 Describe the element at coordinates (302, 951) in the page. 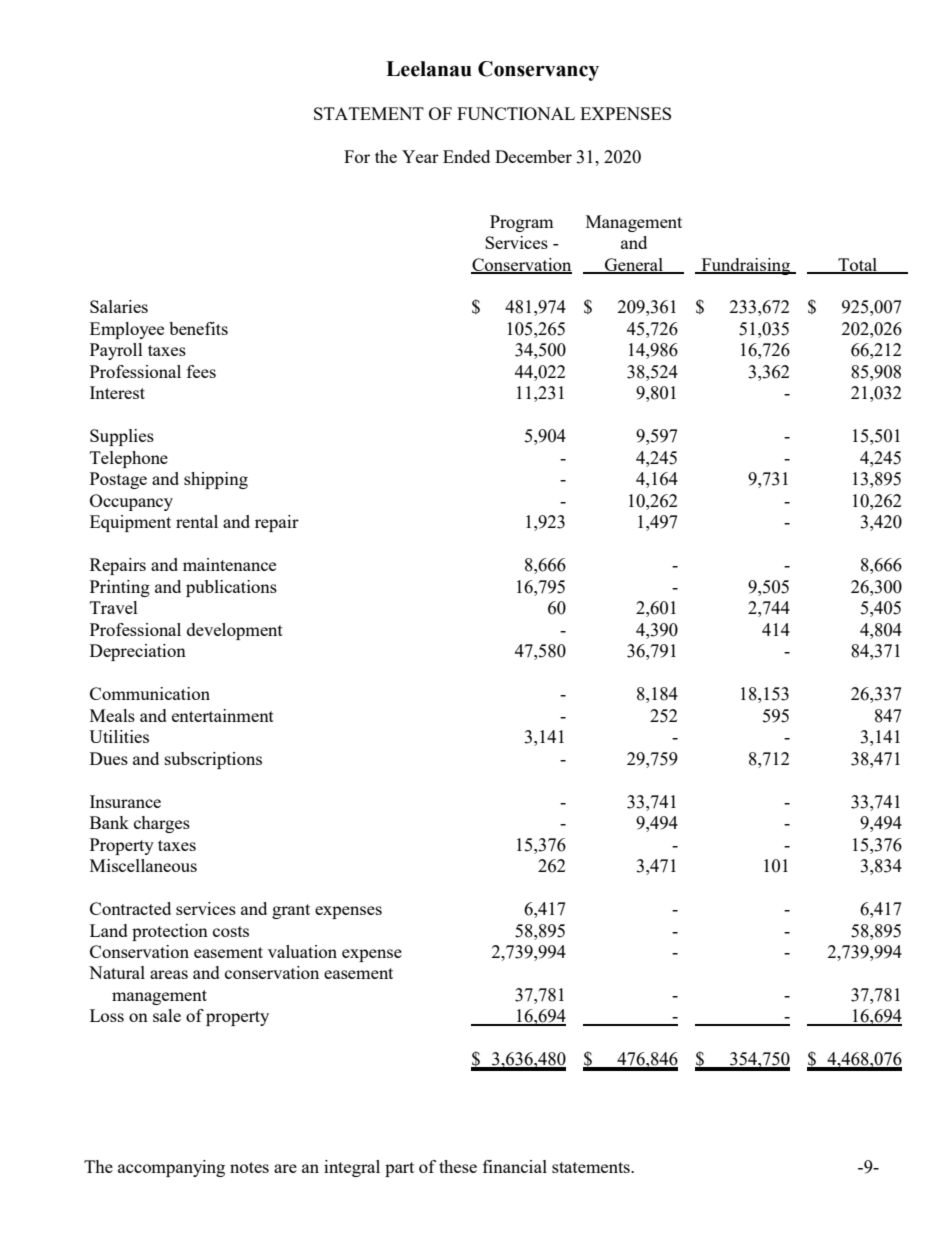

I see `valuation` at that location.
